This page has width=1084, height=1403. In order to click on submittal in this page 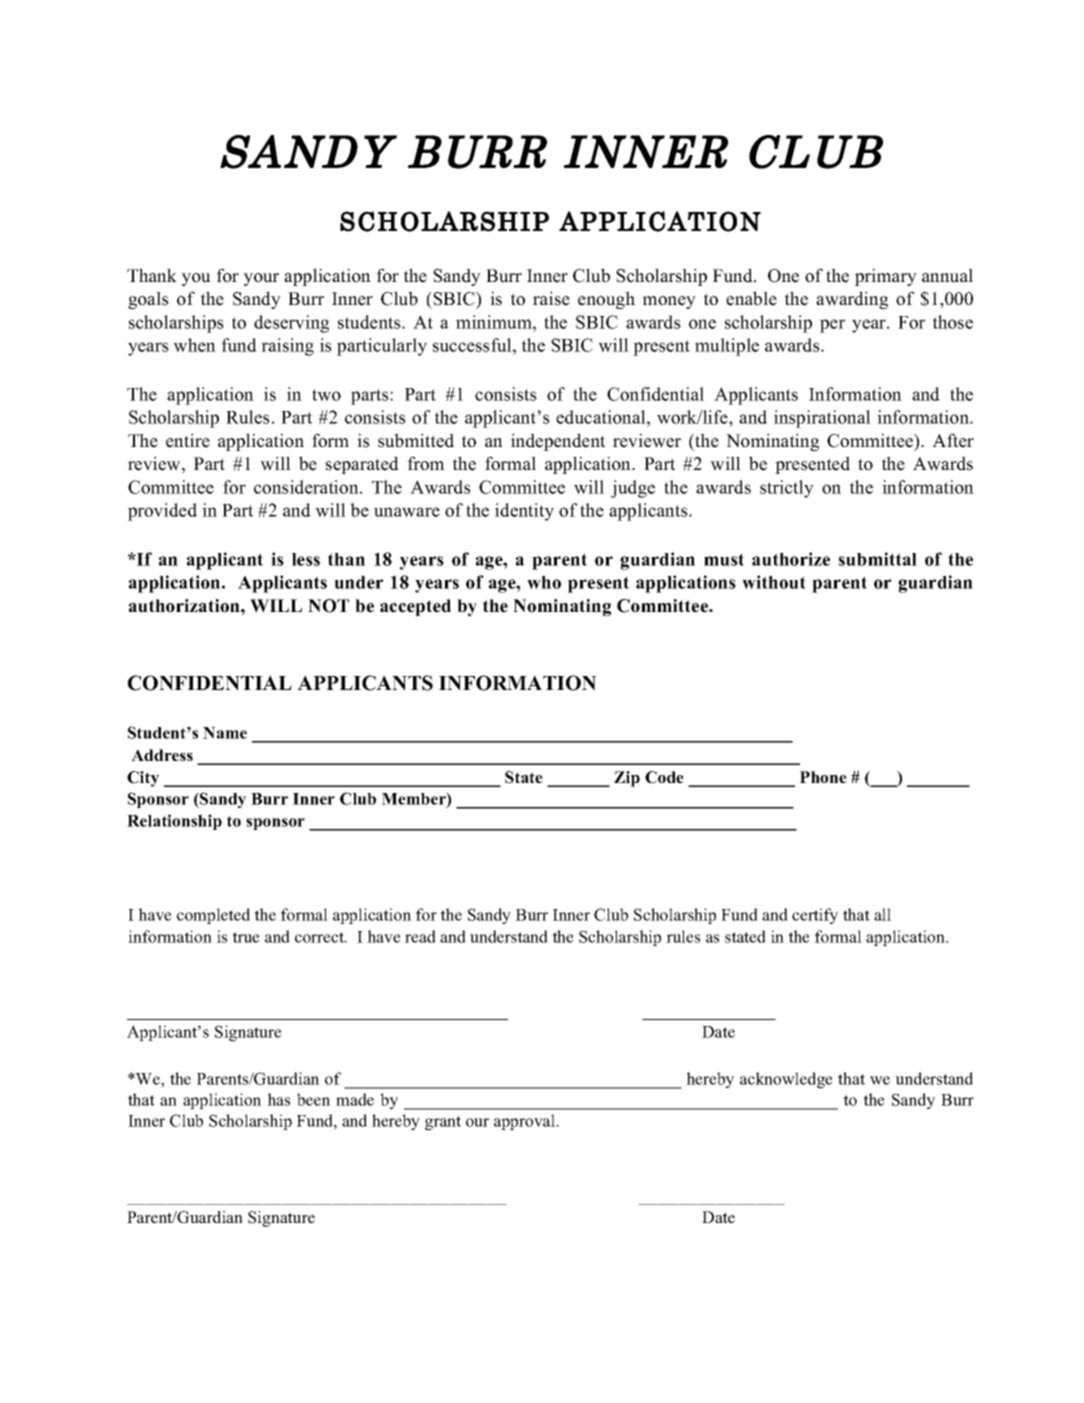, I will do `click(878, 559)`.
